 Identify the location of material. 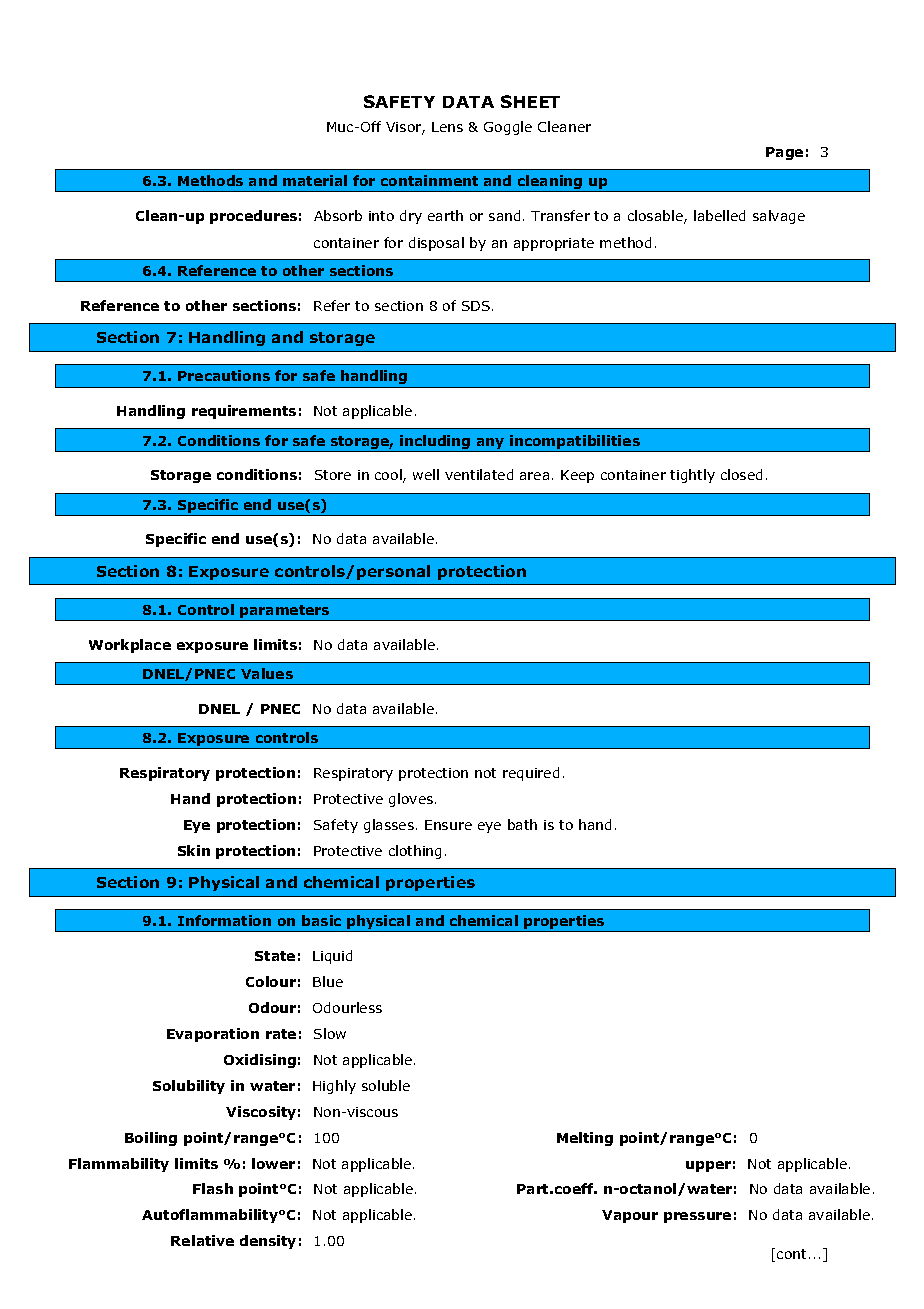
(315, 180).
